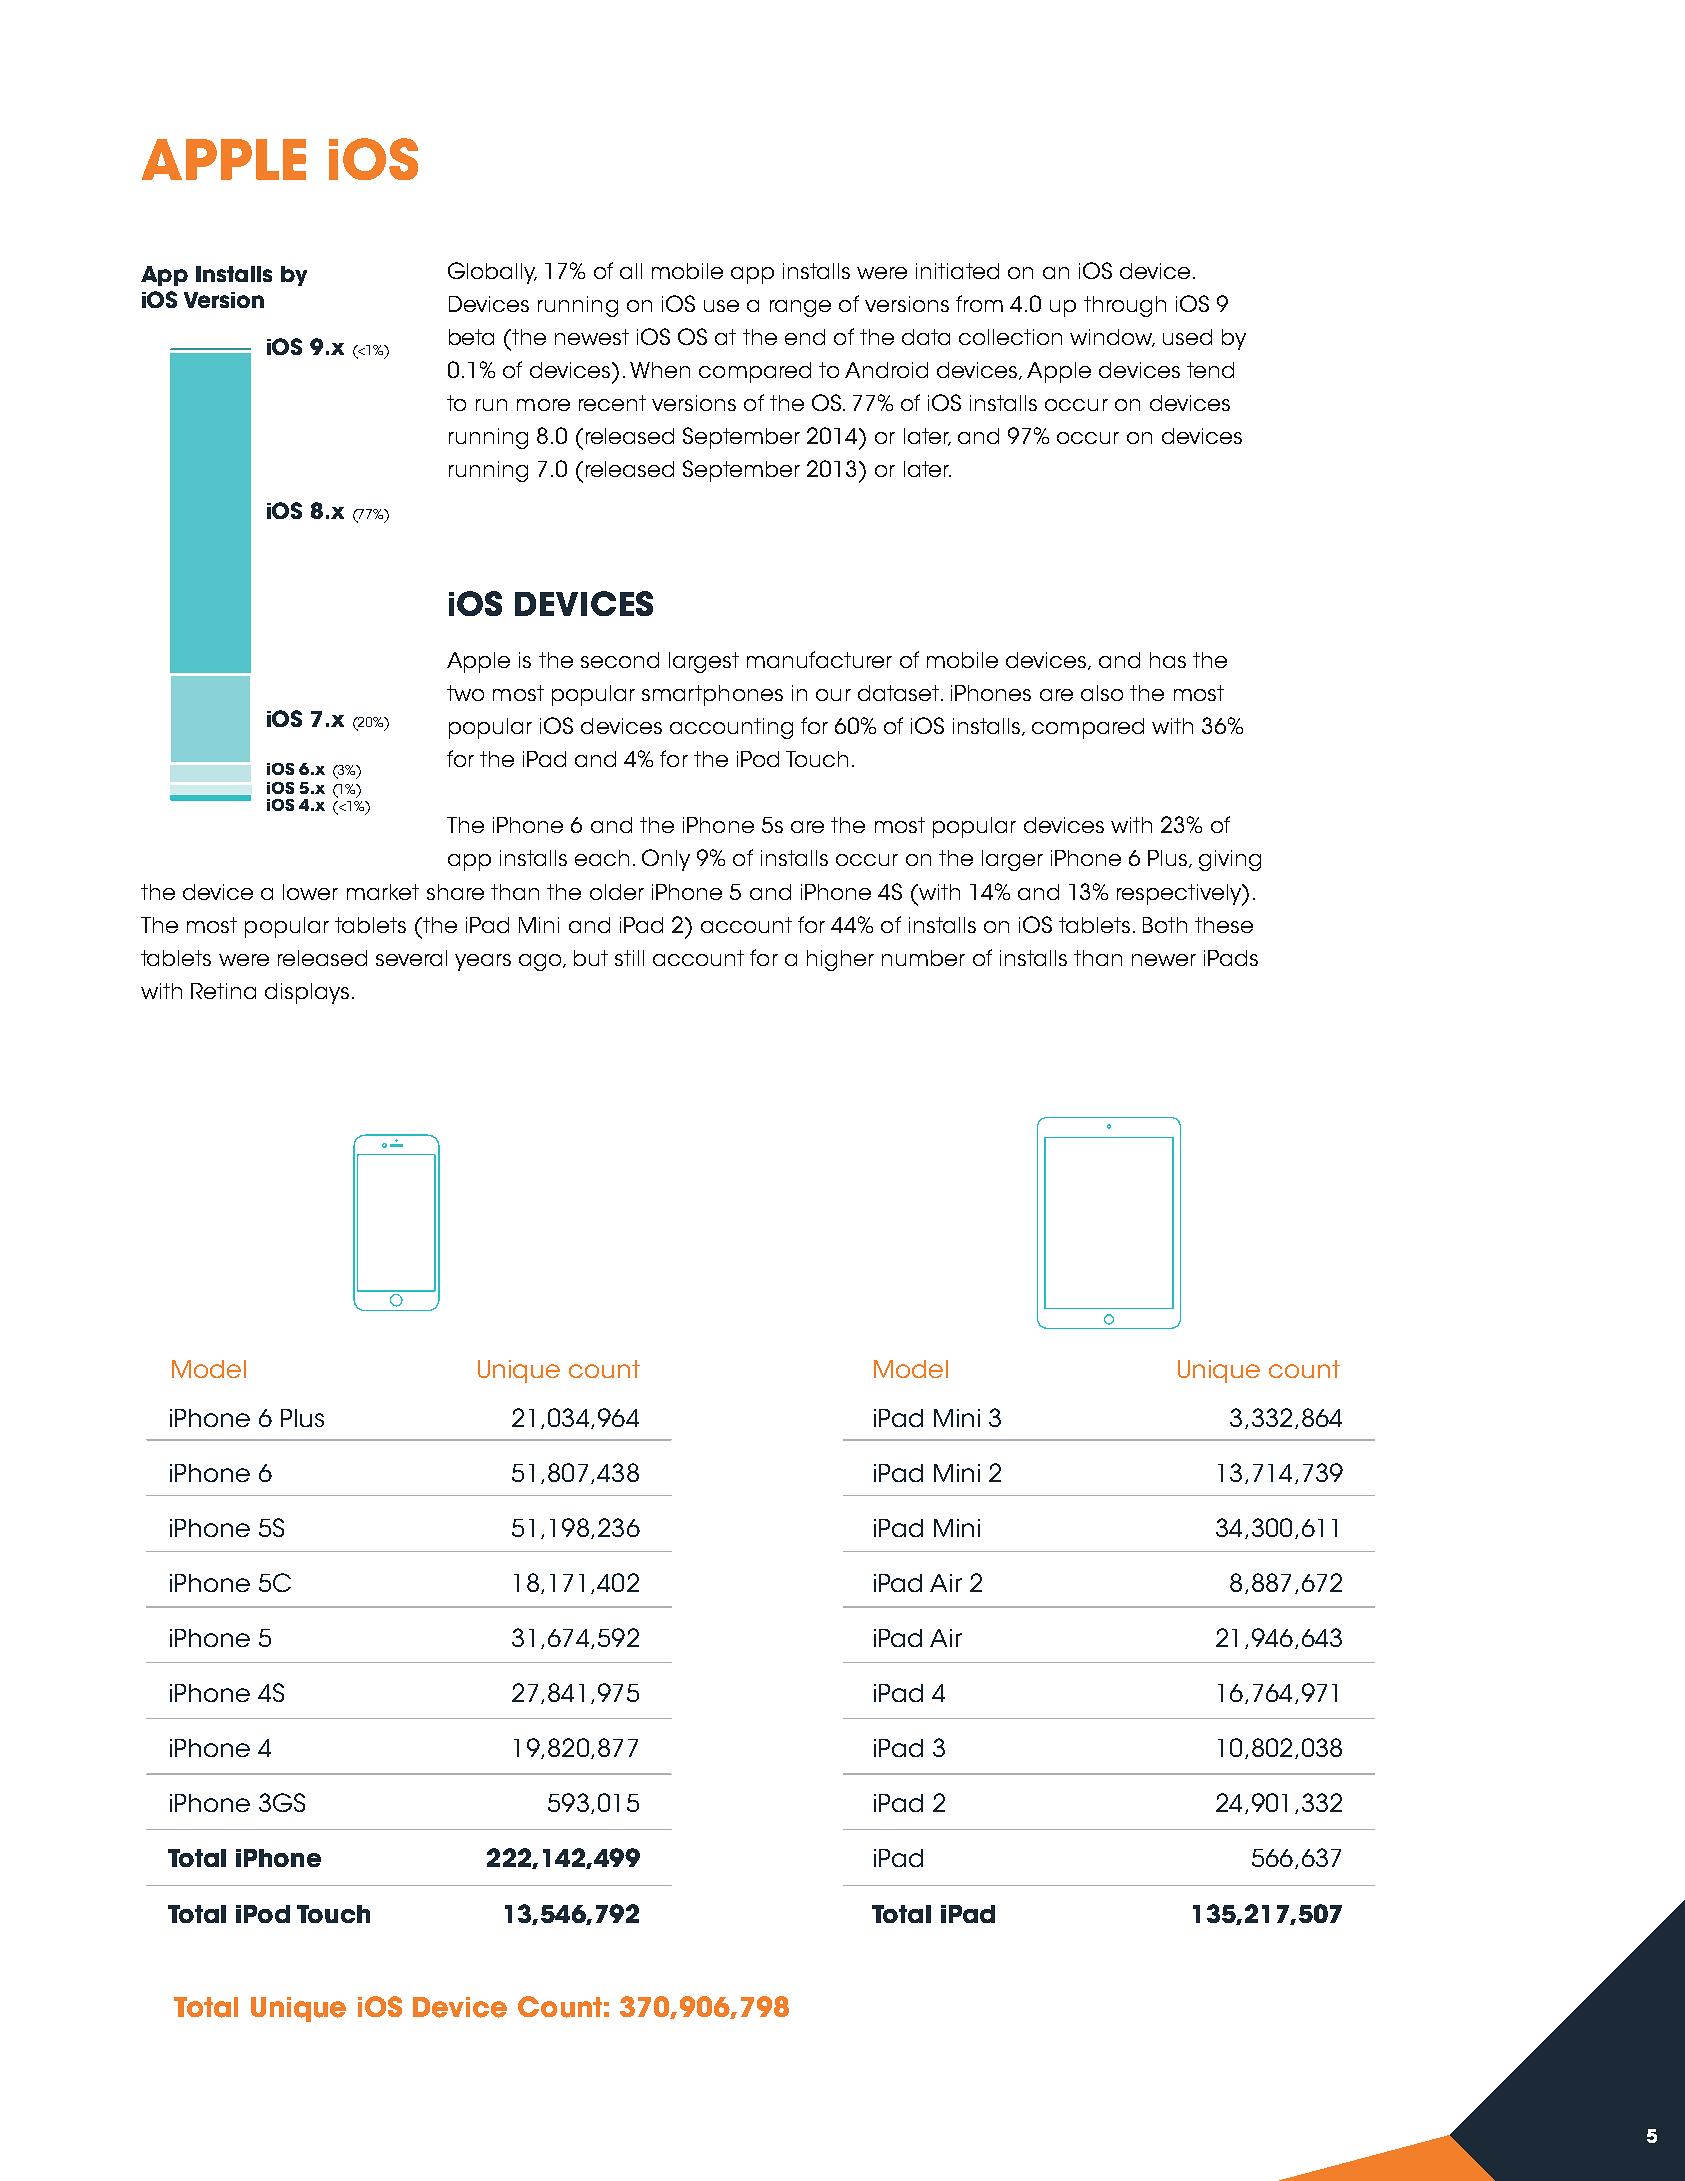 The height and width of the document is (2181, 1685). Describe the element at coordinates (800, 308) in the document. I see `range` at that location.
